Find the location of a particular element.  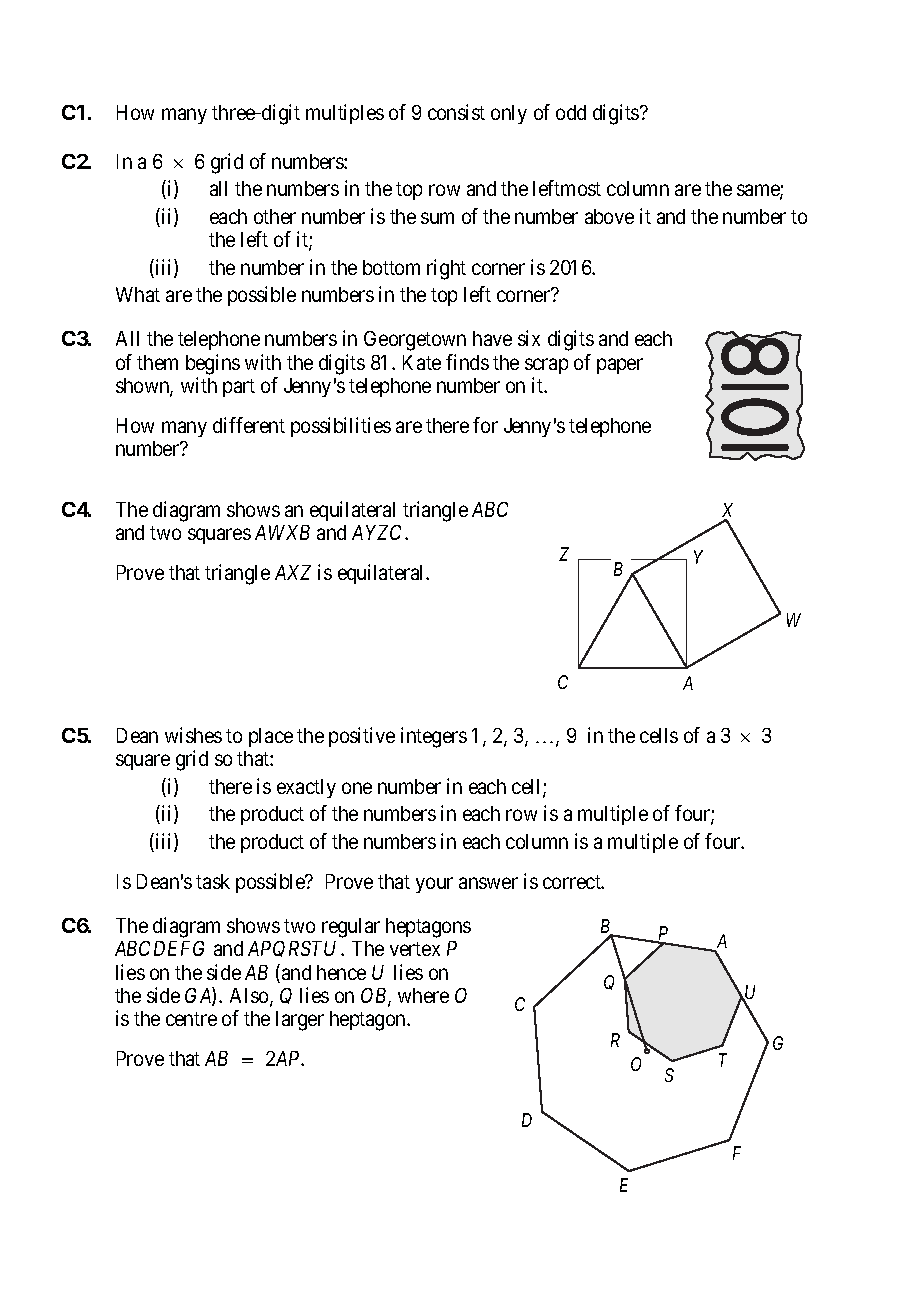

wishes is located at coordinates (193, 735).
